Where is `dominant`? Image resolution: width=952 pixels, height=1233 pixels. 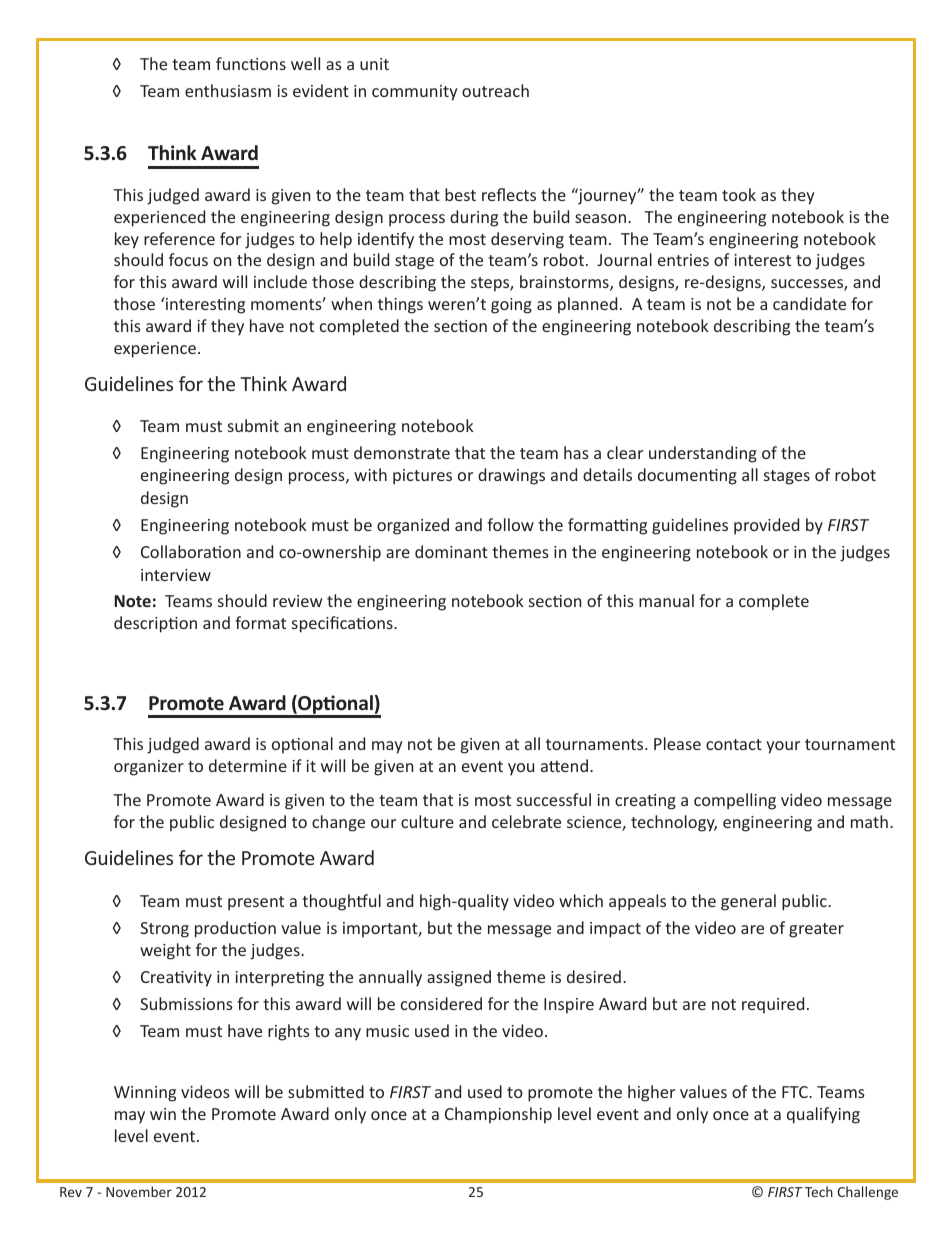
dominant is located at coordinates (451, 551).
